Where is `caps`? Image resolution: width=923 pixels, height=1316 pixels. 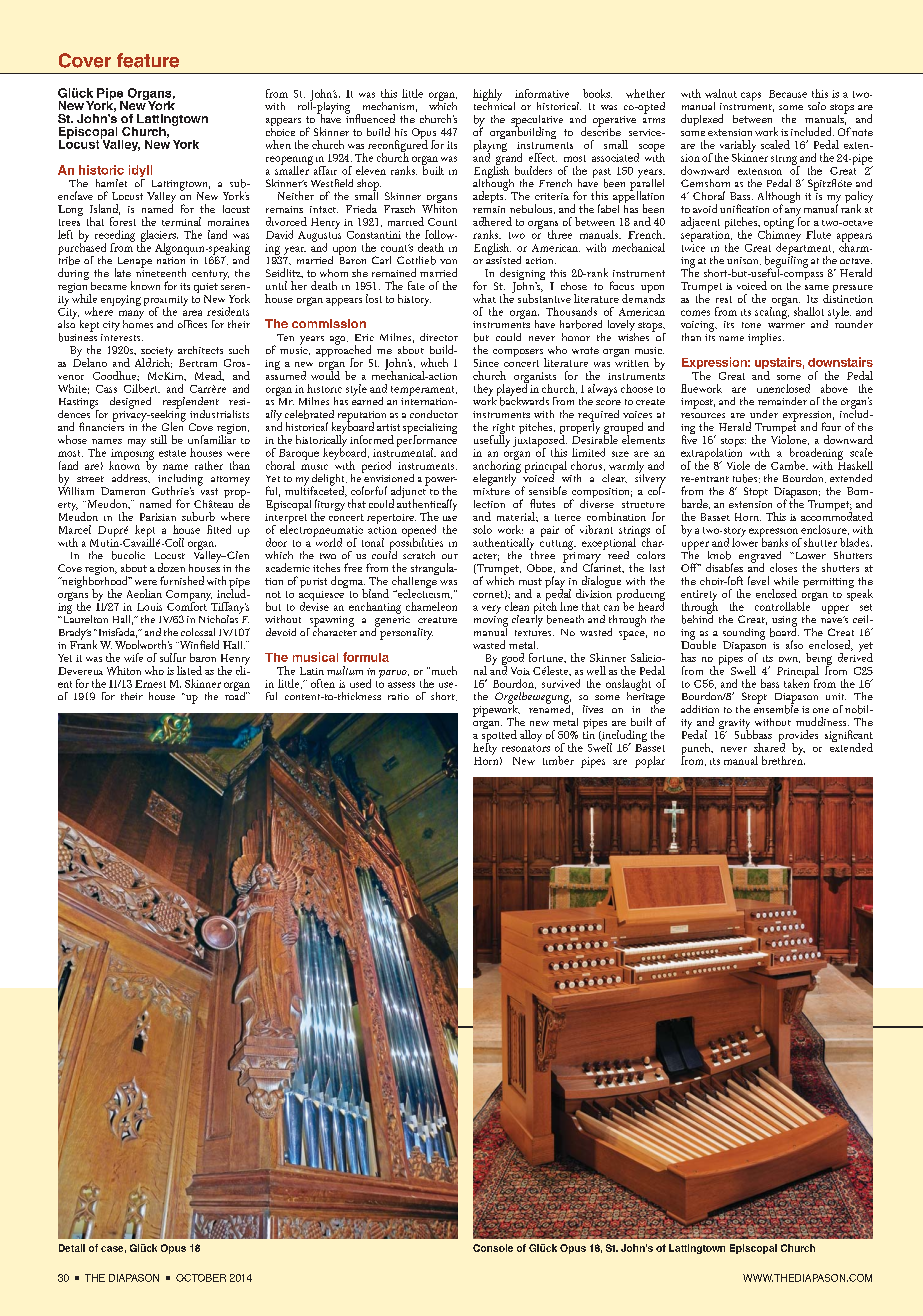 caps is located at coordinates (751, 96).
